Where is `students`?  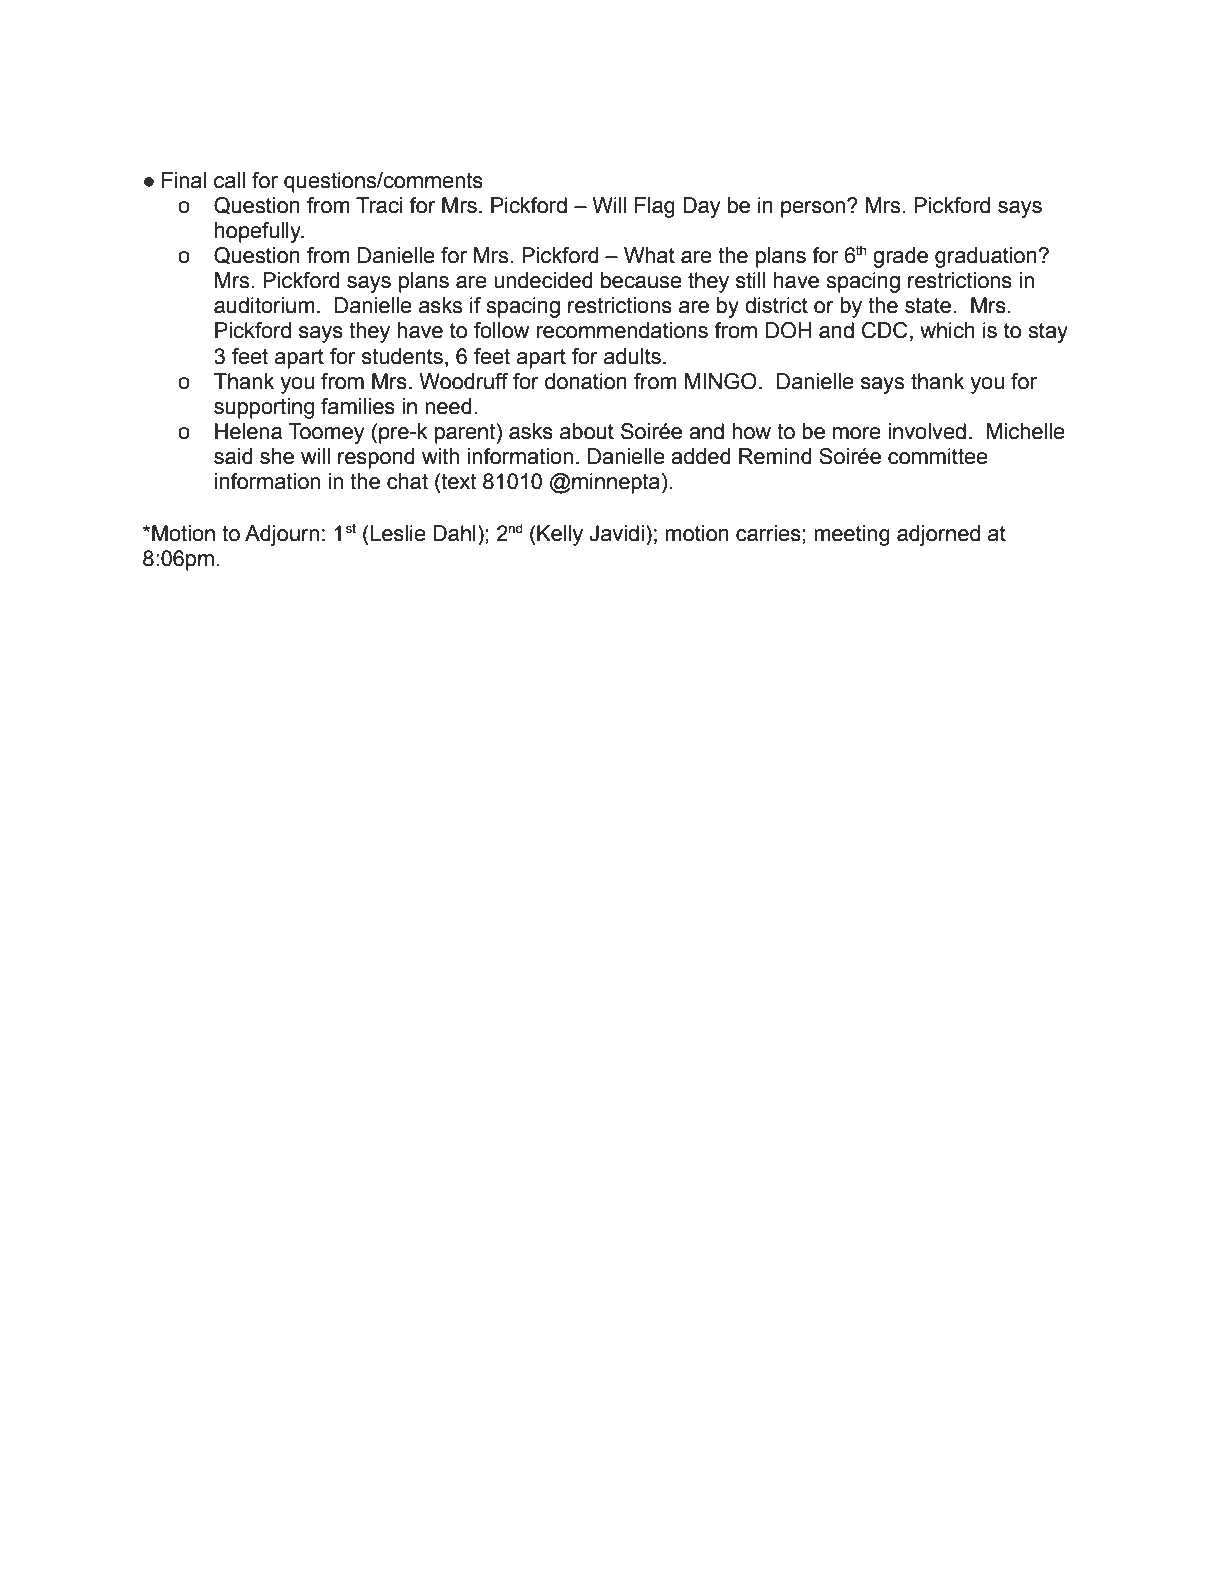 students is located at coordinates (402, 356).
